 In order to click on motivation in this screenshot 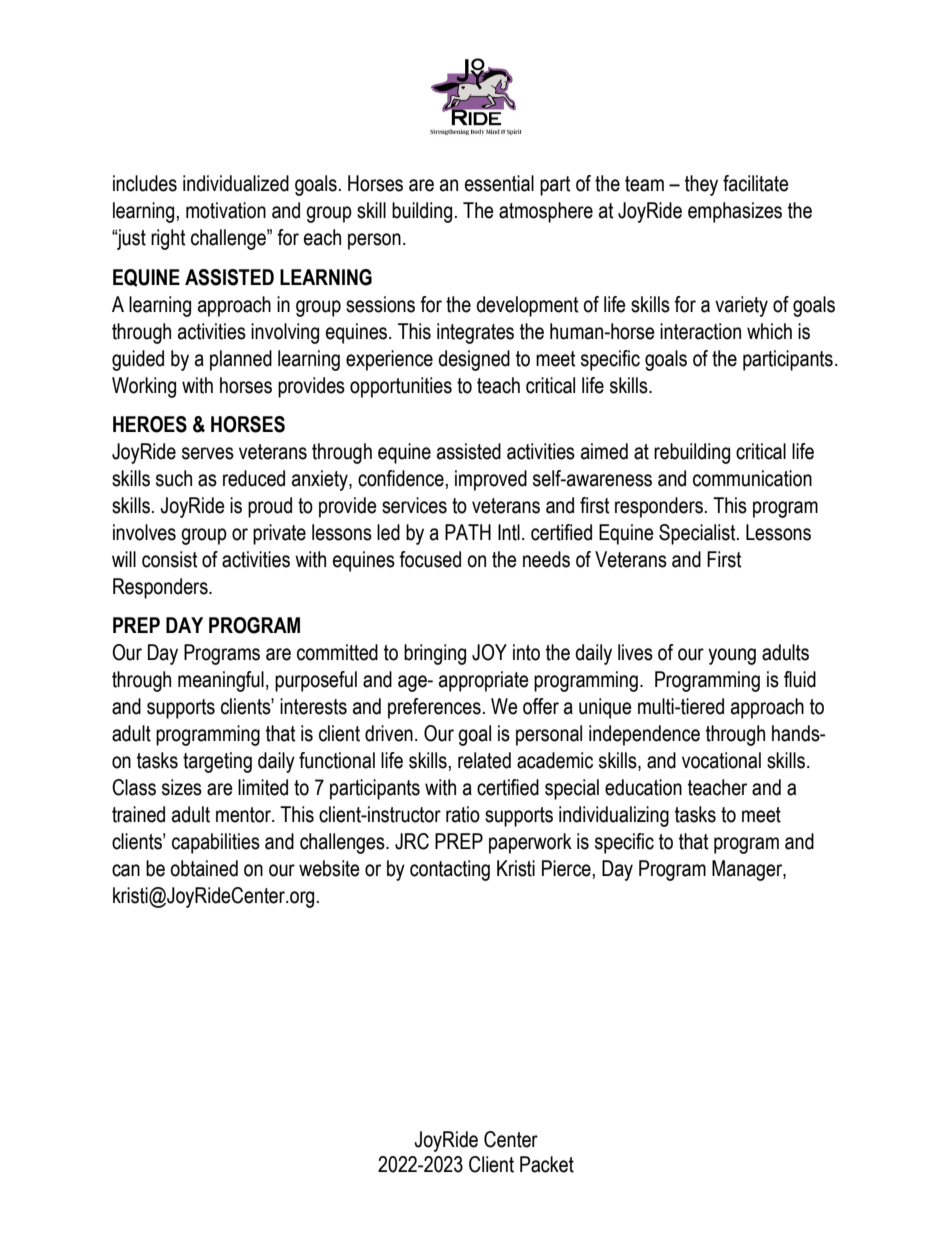, I will do `click(226, 210)`.
